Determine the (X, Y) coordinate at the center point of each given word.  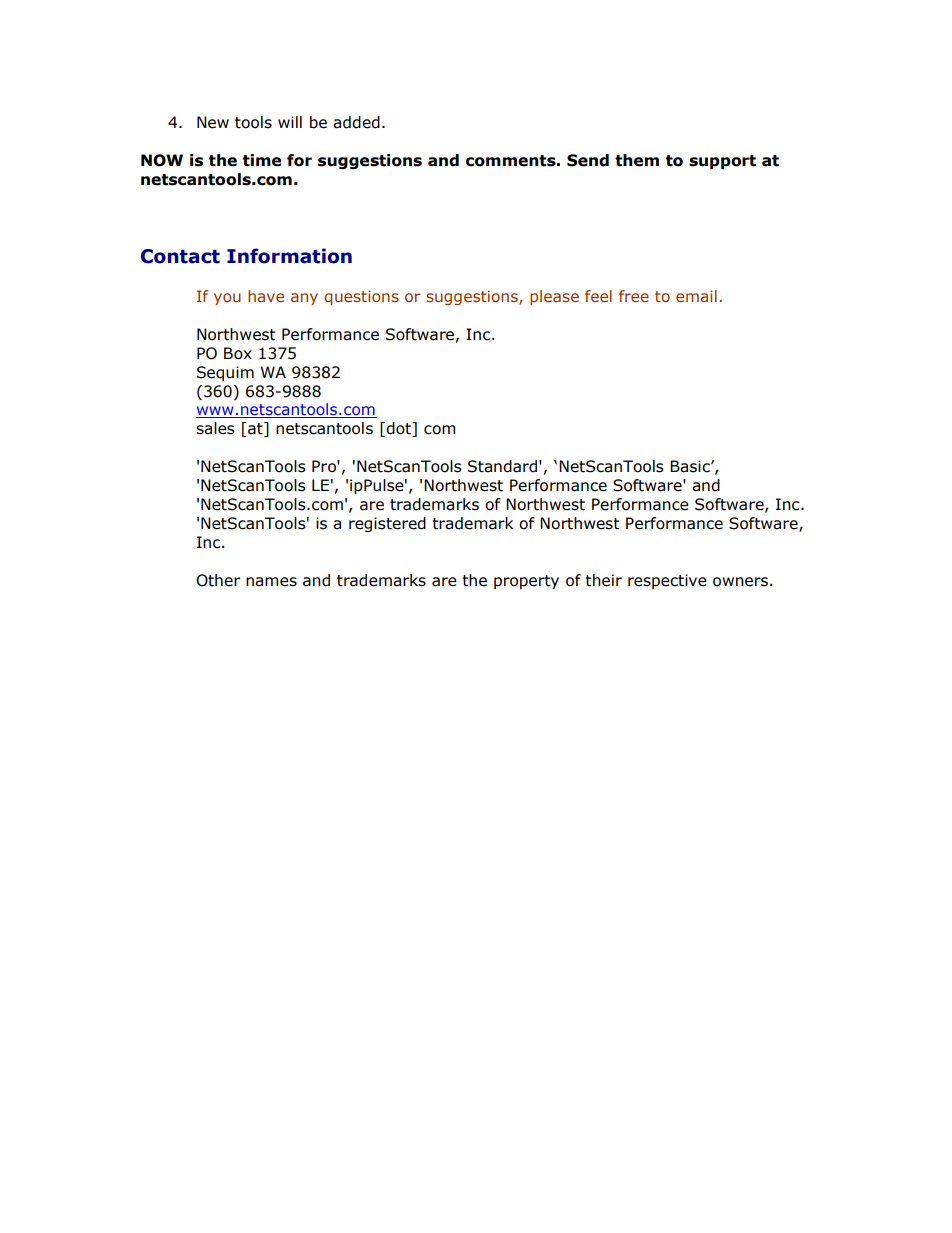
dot (400, 429)
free (634, 296)
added (356, 122)
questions (361, 297)
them (637, 160)
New (213, 122)
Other (218, 580)
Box (238, 353)
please (554, 297)
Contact (180, 256)
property (526, 582)
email (696, 296)
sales (215, 428)
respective (667, 581)
